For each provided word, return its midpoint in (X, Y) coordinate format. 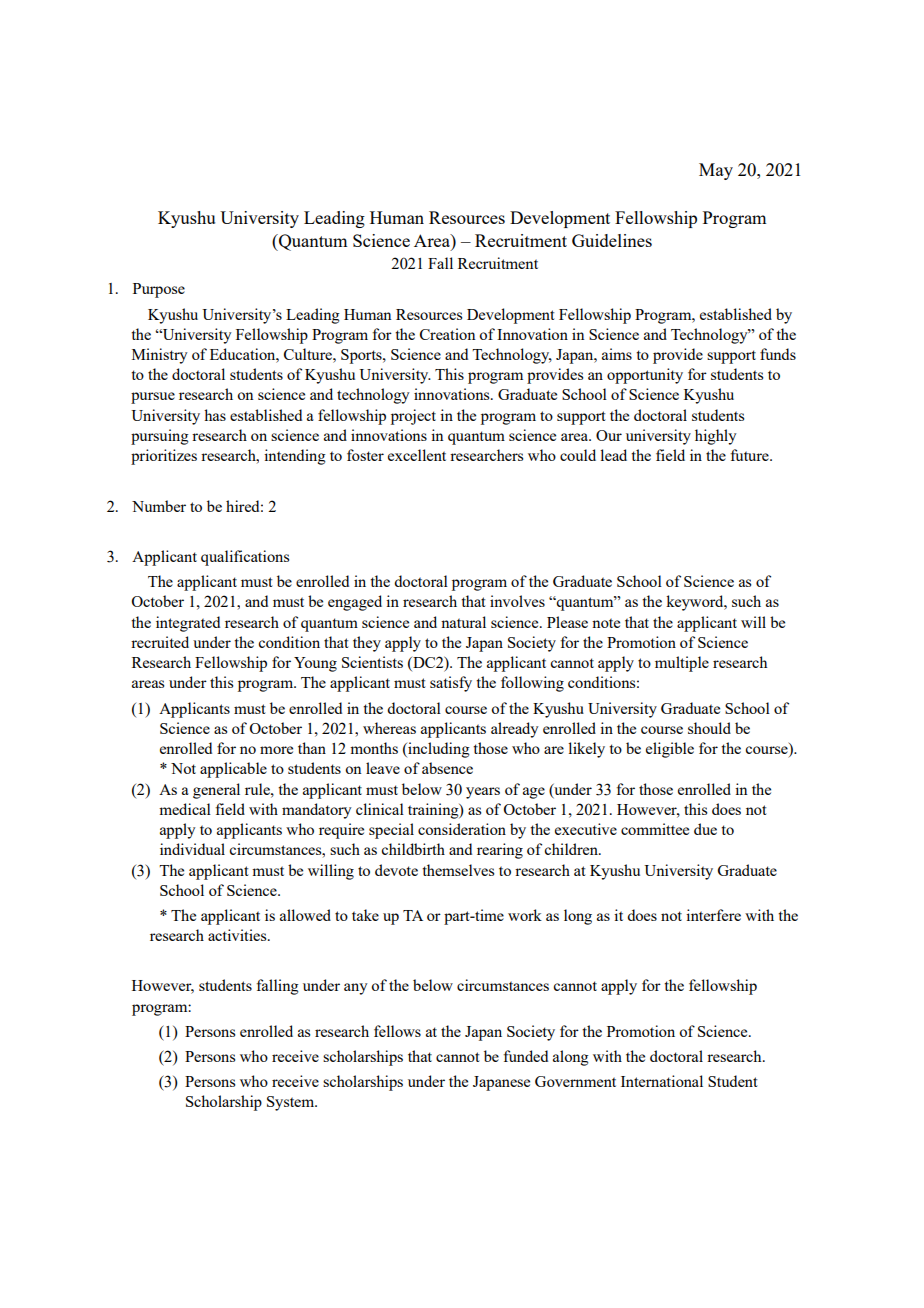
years (483, 793)
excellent (417, 455)
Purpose (159, 290)
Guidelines (612, 240)
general (216, 791)
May (716, 171)
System (292, 1103)
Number (159, 506)
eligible (670, 750)
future (750, 455)
